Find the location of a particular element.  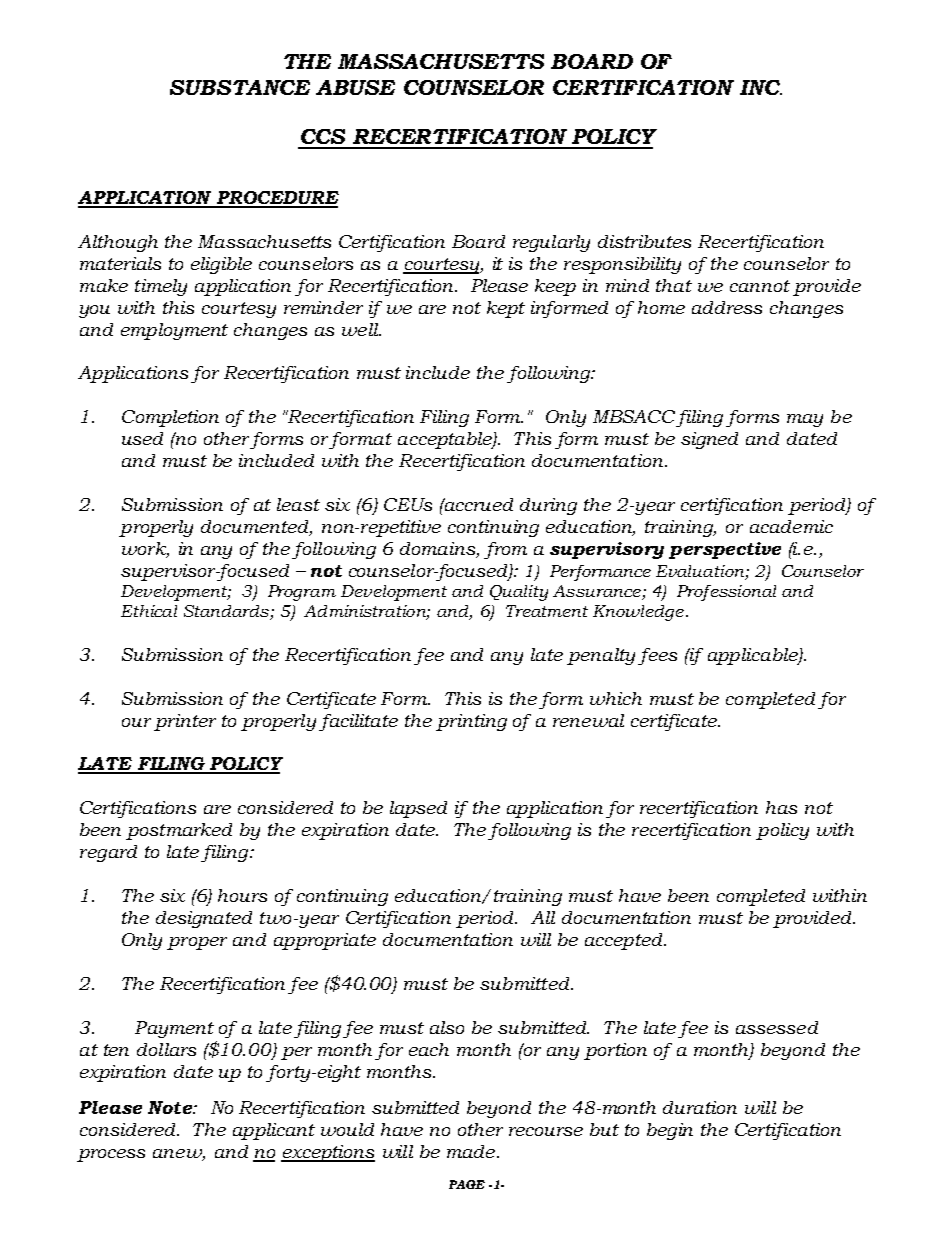

SUBSTANCE is located at coordinates (240, 87).
